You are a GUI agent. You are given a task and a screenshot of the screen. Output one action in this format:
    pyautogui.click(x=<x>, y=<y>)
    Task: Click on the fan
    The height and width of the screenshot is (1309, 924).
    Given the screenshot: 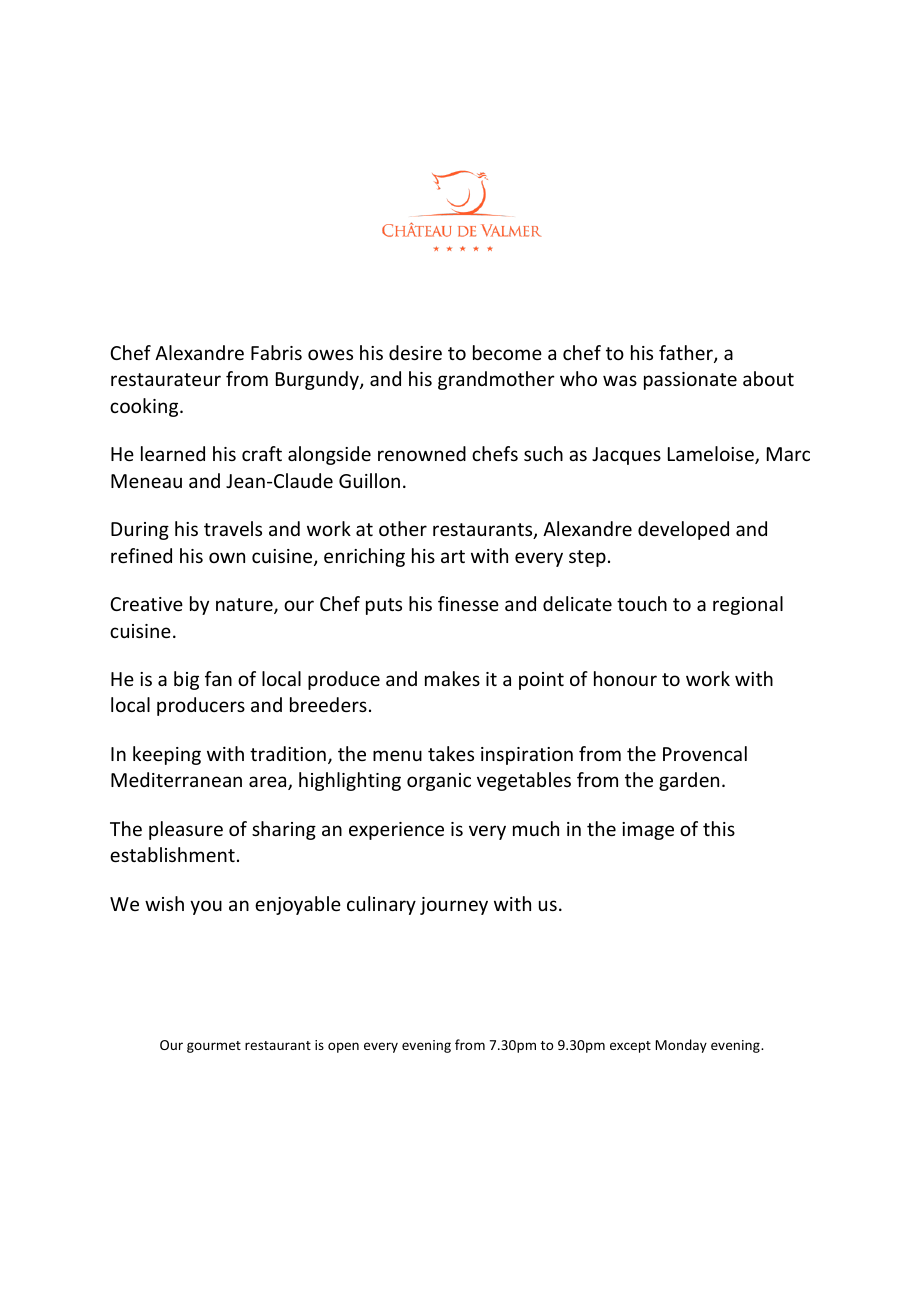 What is the action you would take?
    pyautogui.click(x=218, y=678)
